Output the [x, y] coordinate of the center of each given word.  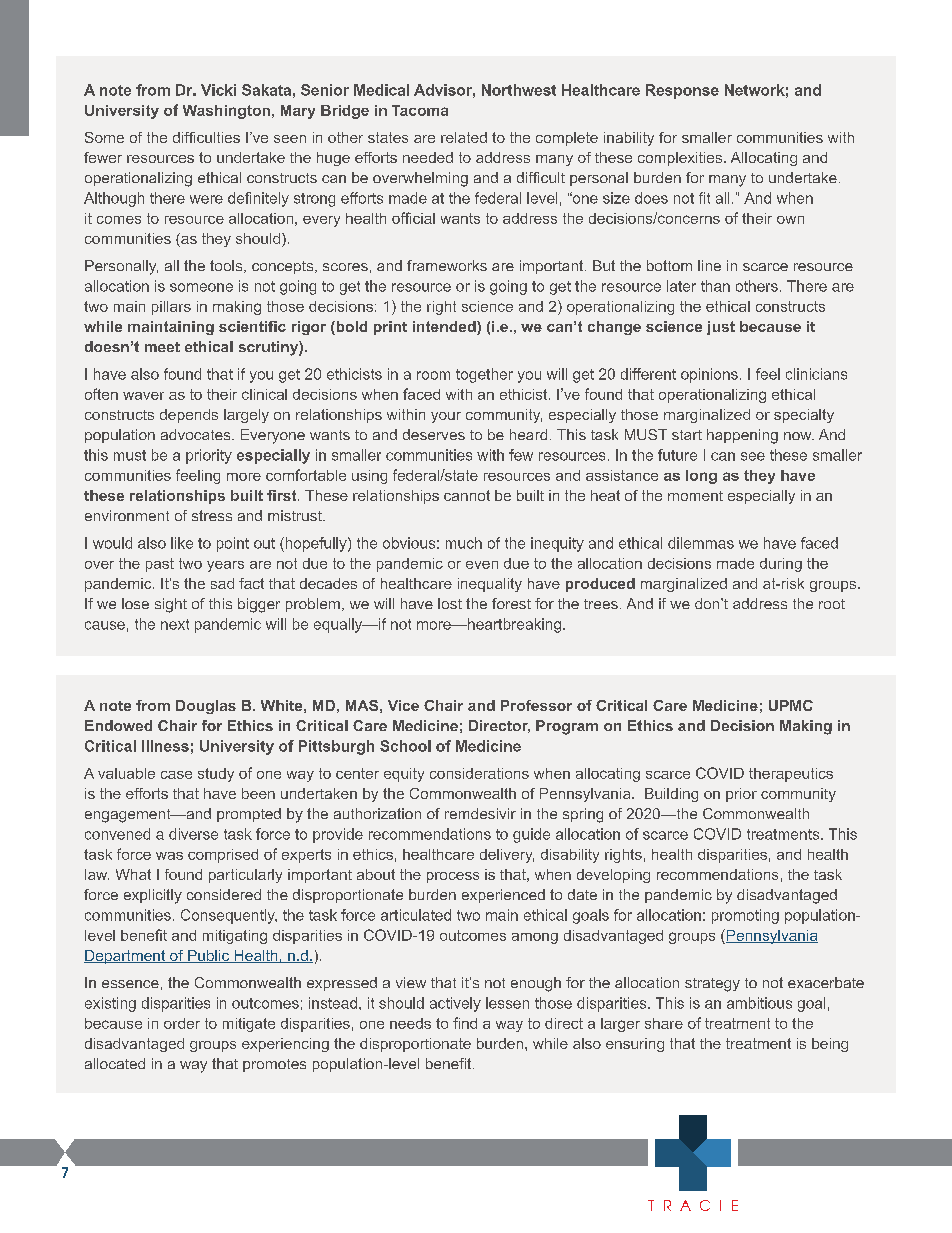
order [182, 1023]
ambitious [759, 1003]
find [465, 1023]
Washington [226, 112]
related [464, 137]
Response [682, 91]
